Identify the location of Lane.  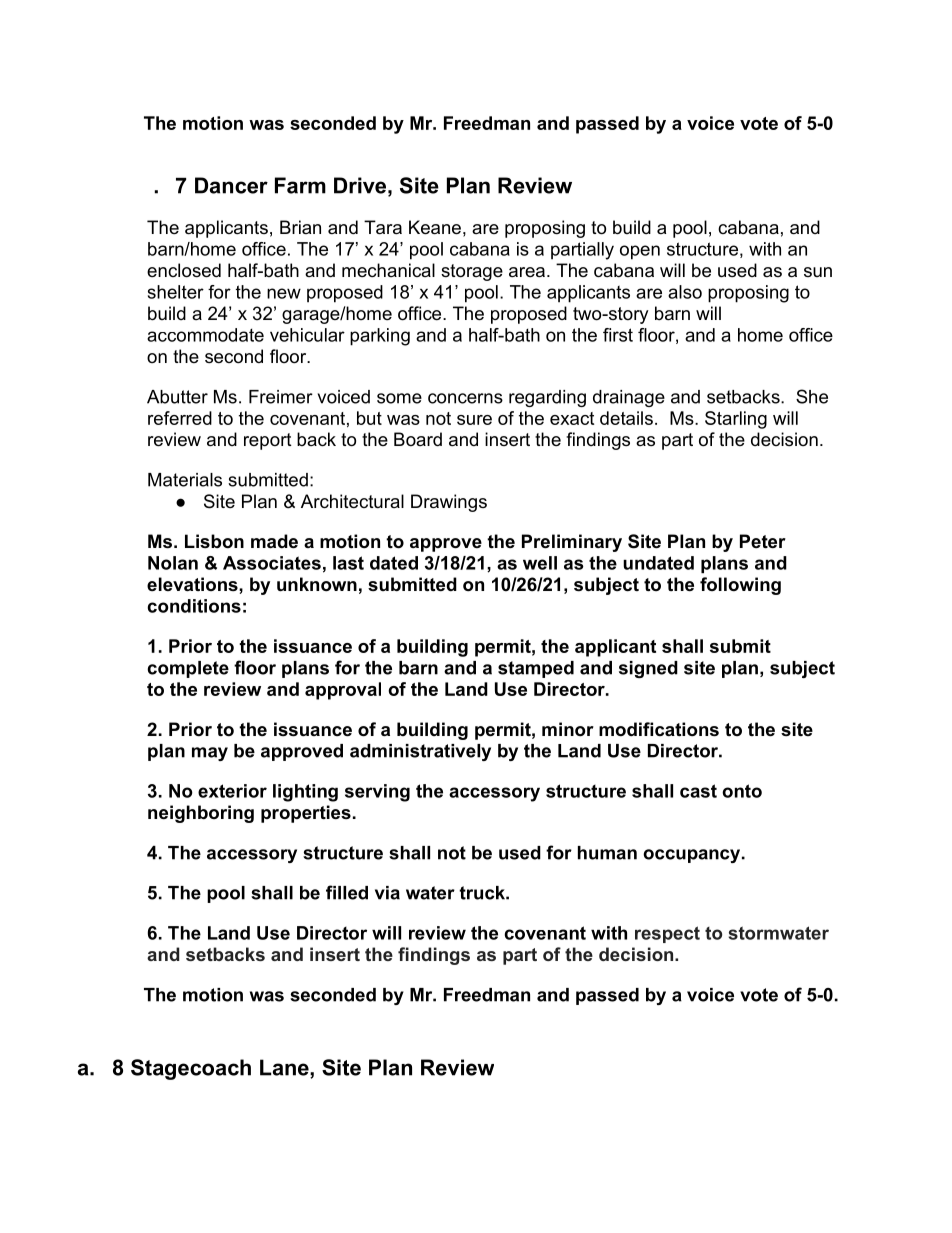
(285, 1068).
